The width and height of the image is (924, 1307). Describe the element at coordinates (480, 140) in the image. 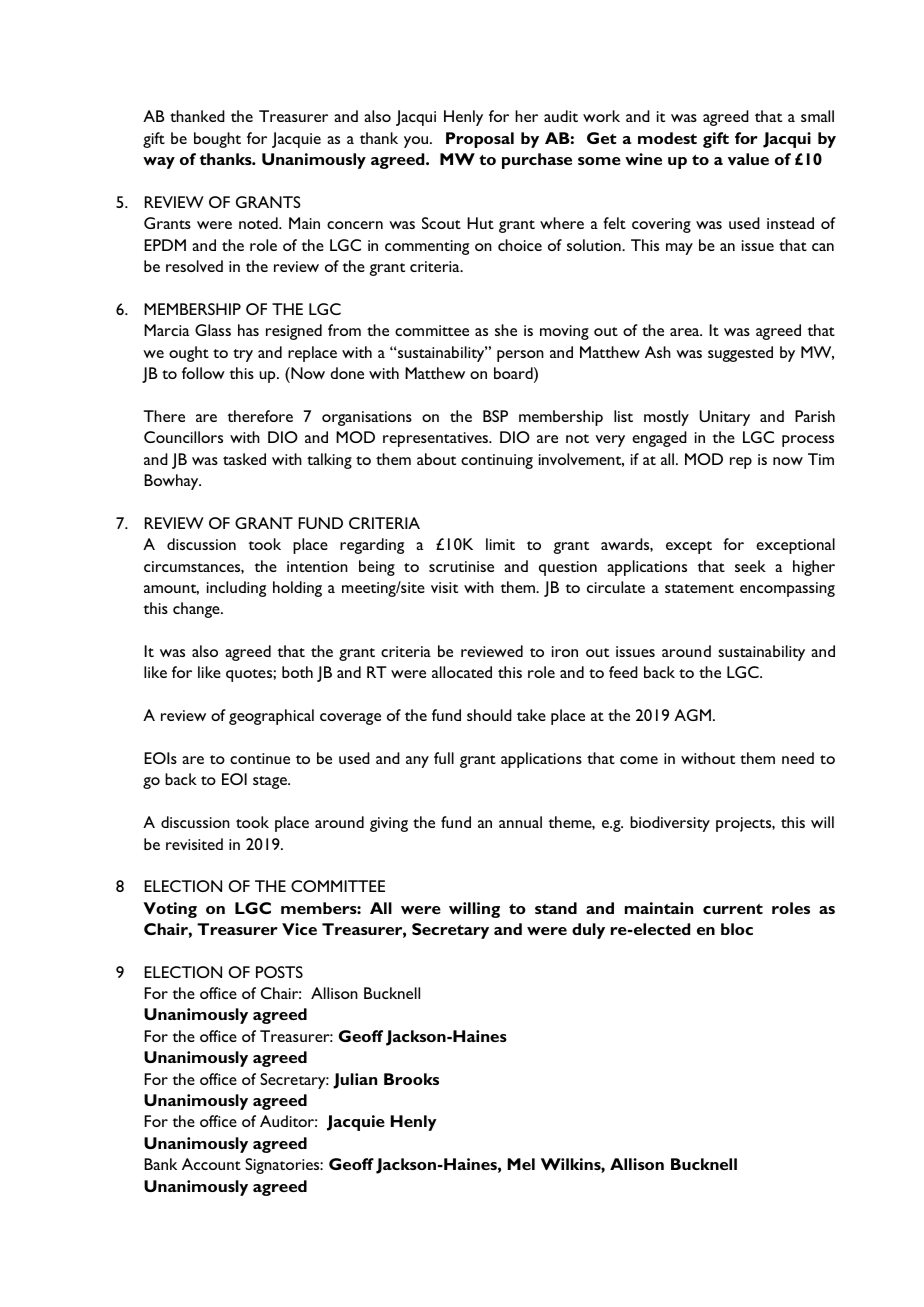

I see `Proposal` at that location.
